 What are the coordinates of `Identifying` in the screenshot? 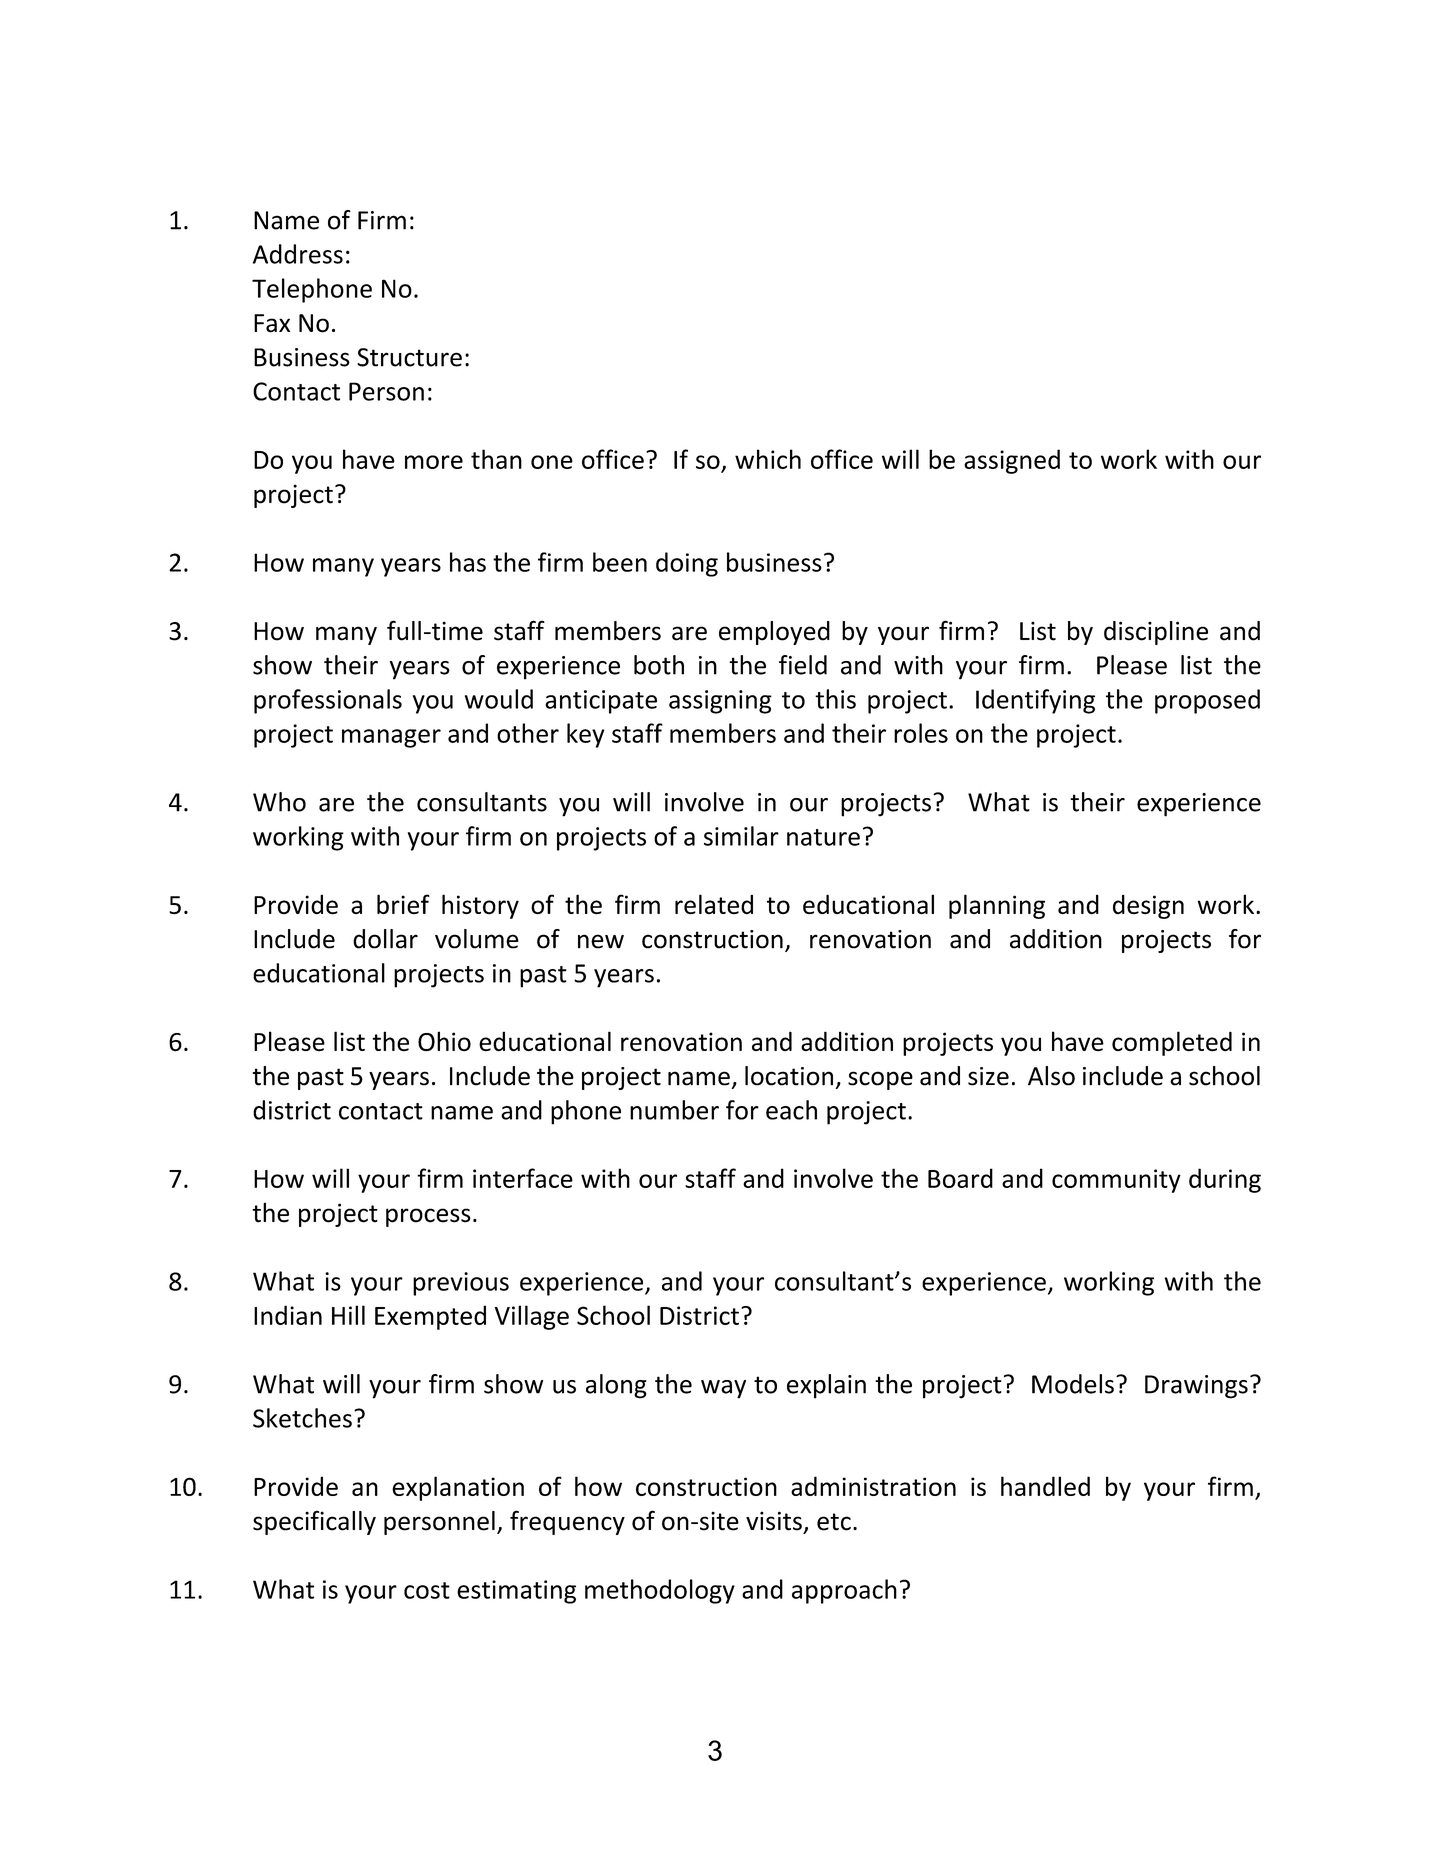 It's located at (1035, 701).
